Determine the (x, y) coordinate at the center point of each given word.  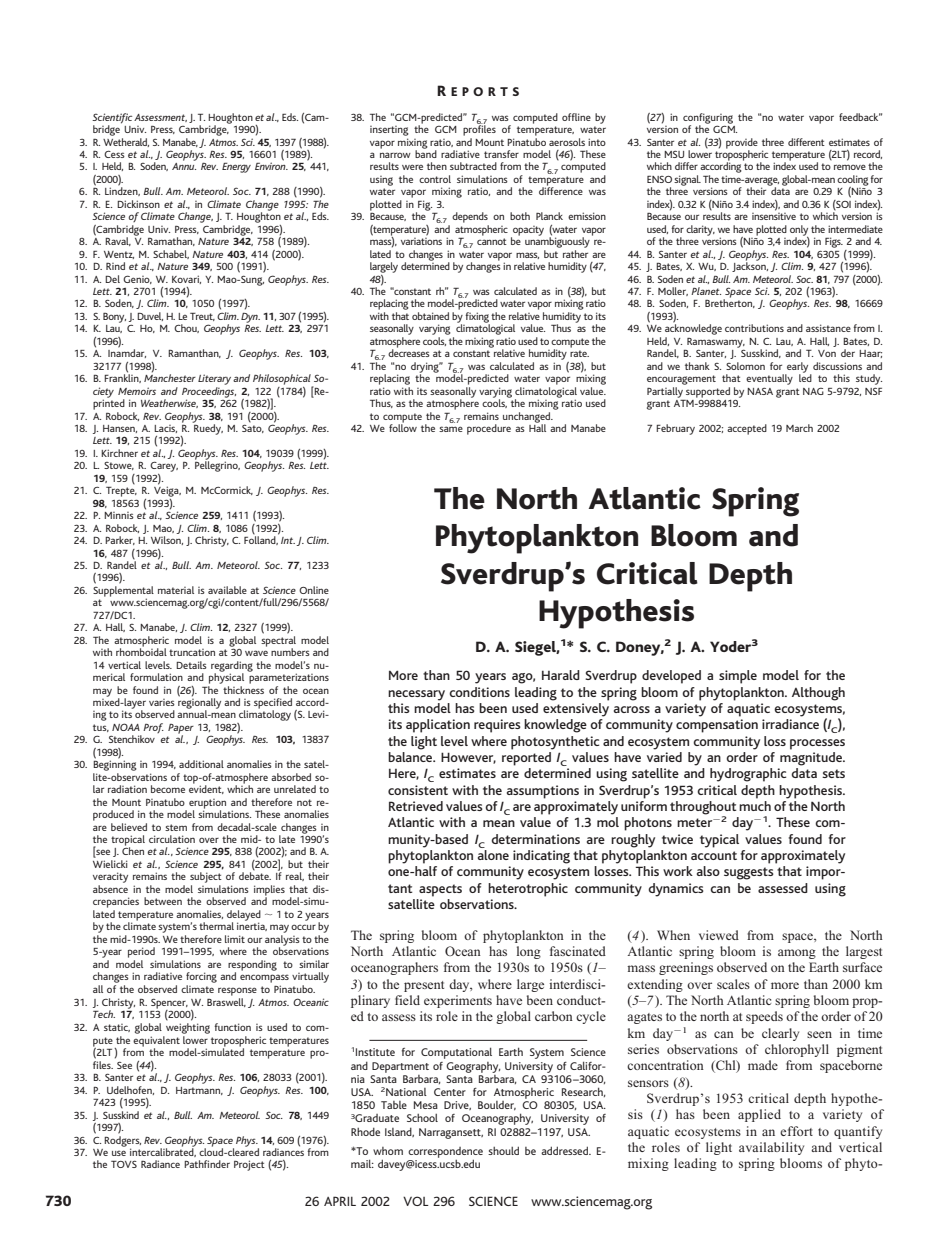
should (503, 1150)
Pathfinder (207, 1164)
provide (742, 144)
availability (771, 1148)
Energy (236, 167)
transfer (501, 154)
